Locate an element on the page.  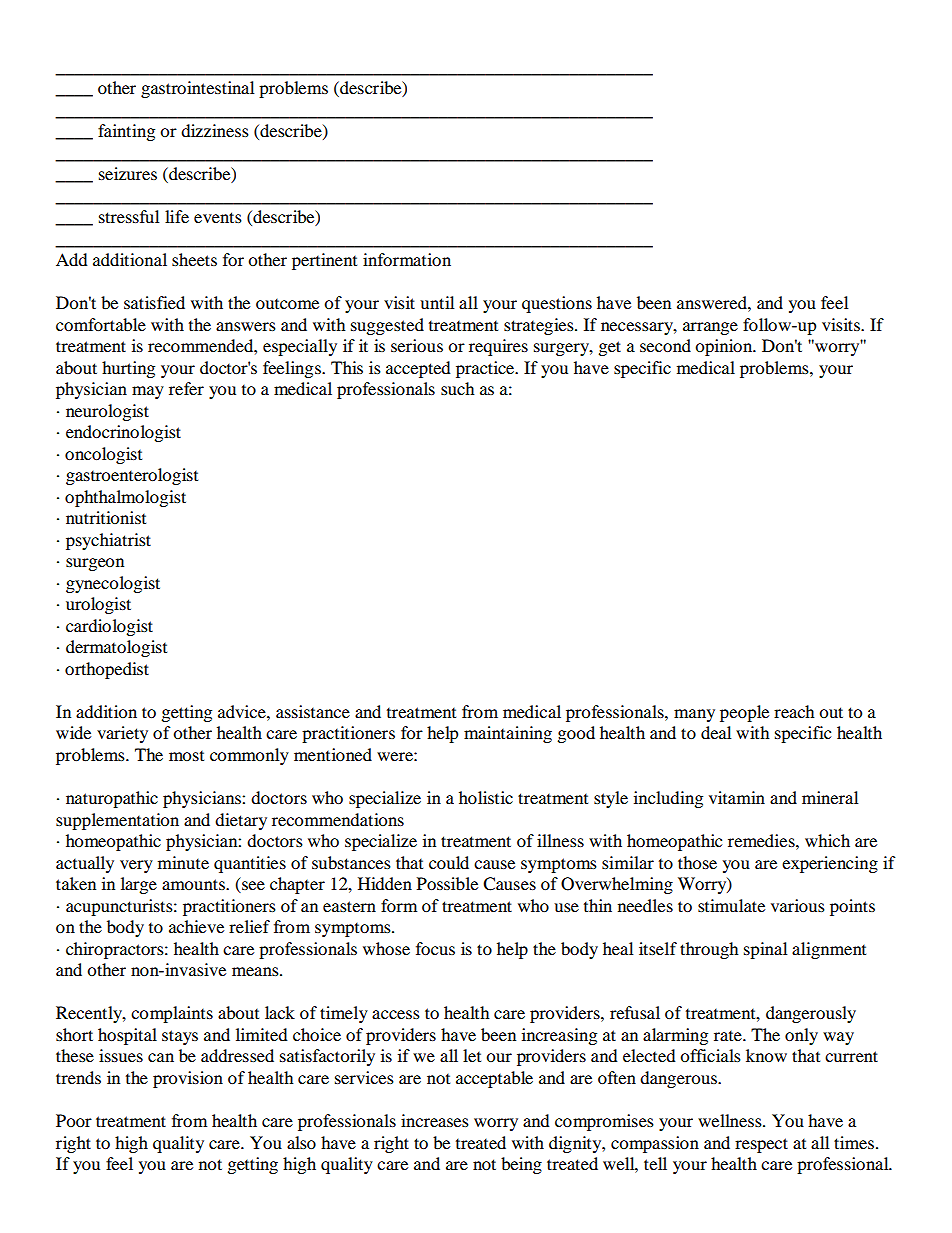
opinion is located at coordinates (725, 347).
